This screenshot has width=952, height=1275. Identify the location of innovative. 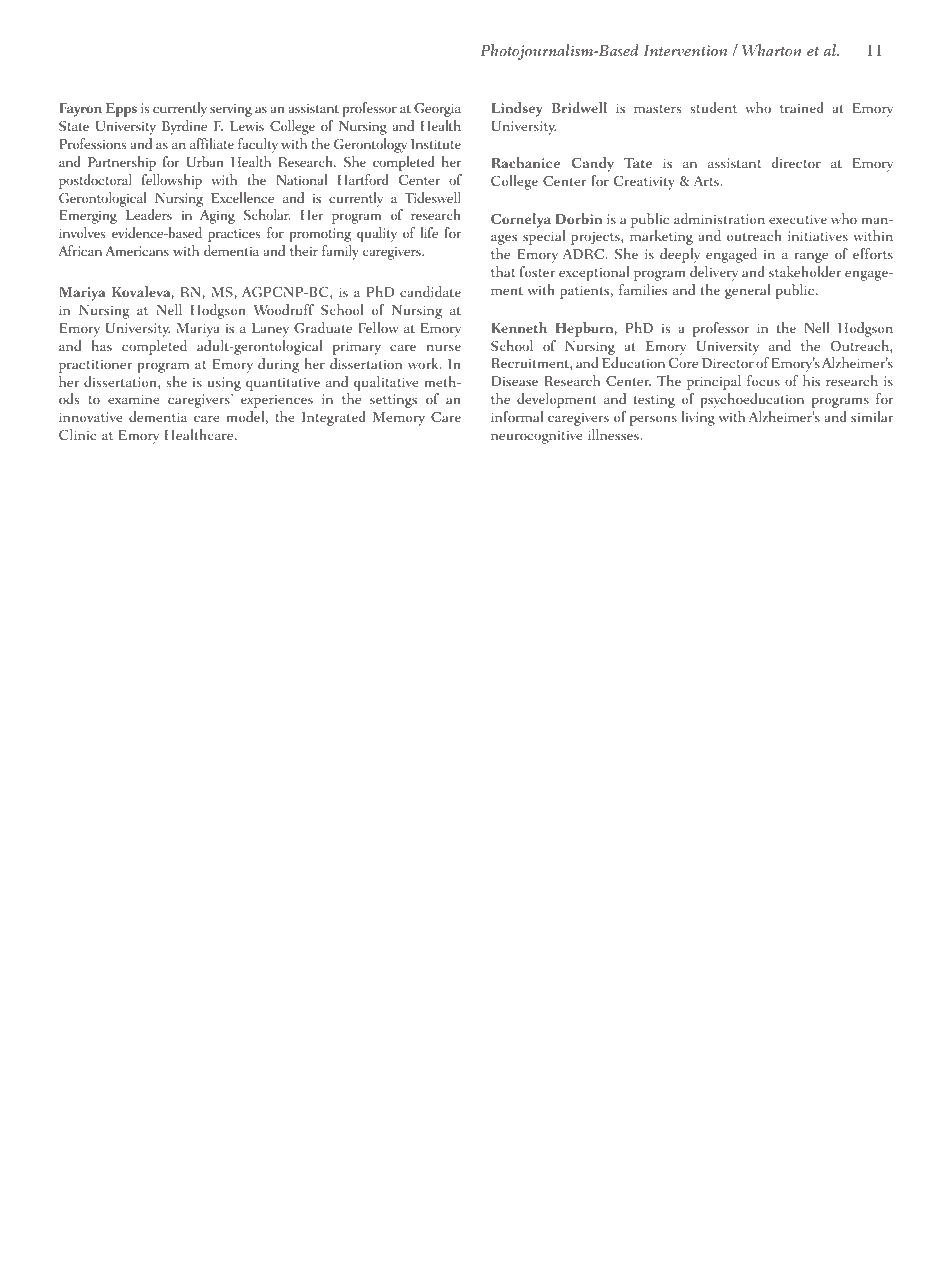
(91, 417).
